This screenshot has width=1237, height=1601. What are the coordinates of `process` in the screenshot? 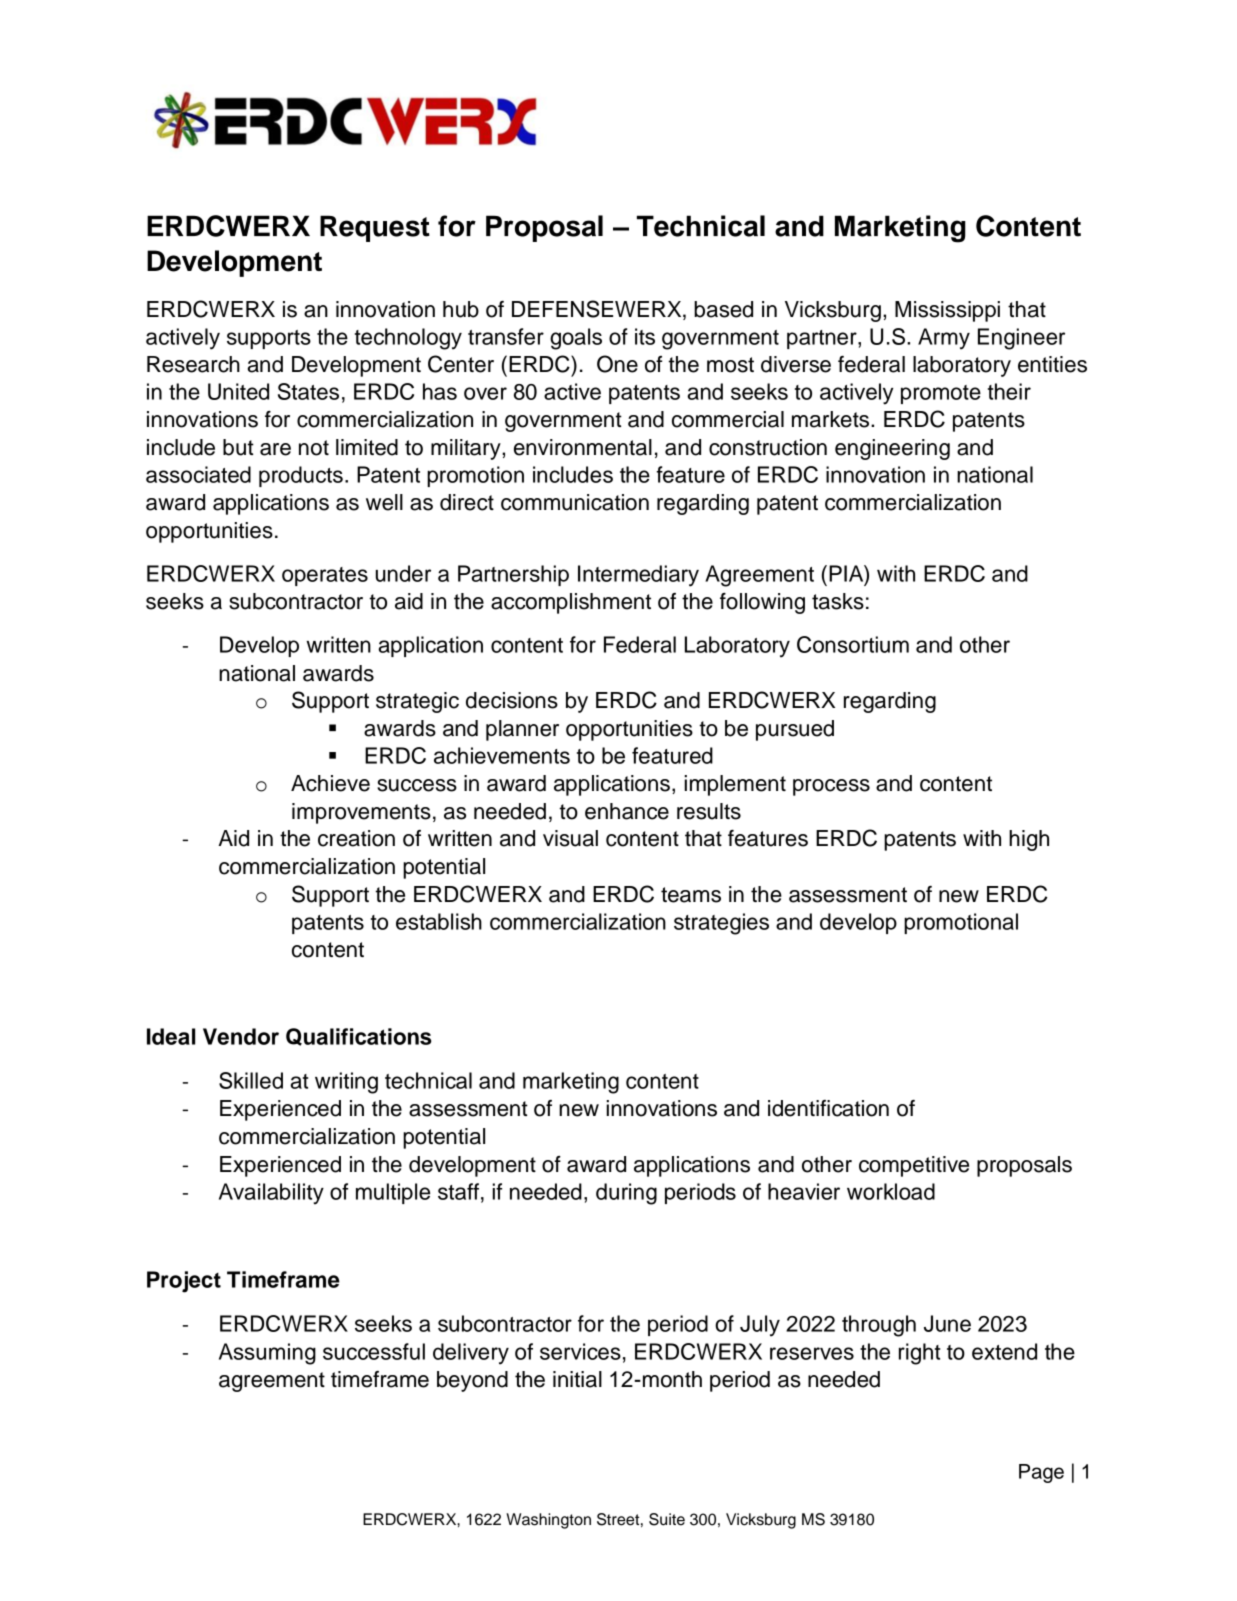 It's located at (831, 787).
